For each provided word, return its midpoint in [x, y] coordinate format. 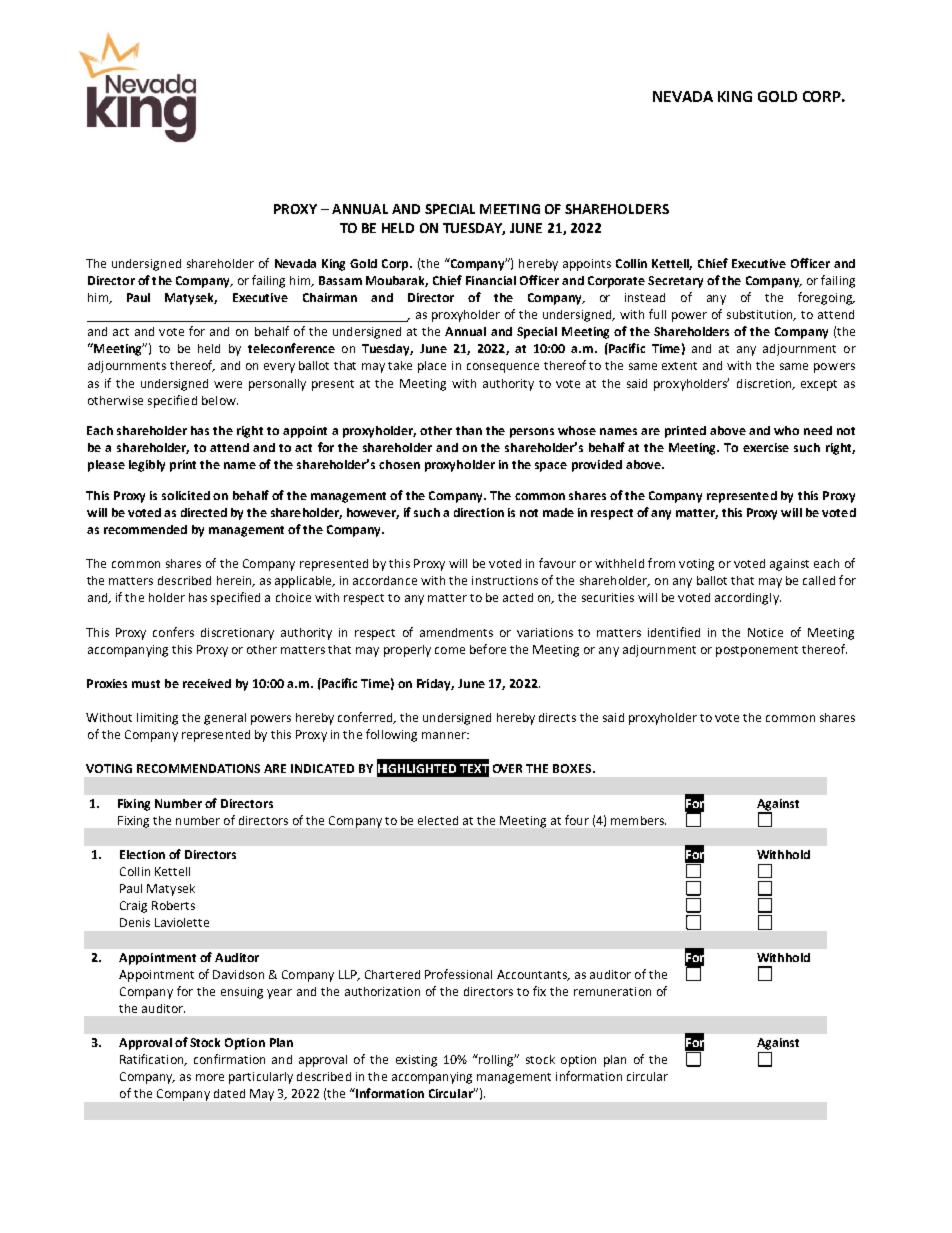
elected [438, 820]
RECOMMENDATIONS [198, 768]
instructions [505, 580]
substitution [761, 315]
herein [235, 581]
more [210, 1077]
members [638, 820]
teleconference [291, 348]
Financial [491, 280]
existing [416, 1061]
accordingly [748, 599]
